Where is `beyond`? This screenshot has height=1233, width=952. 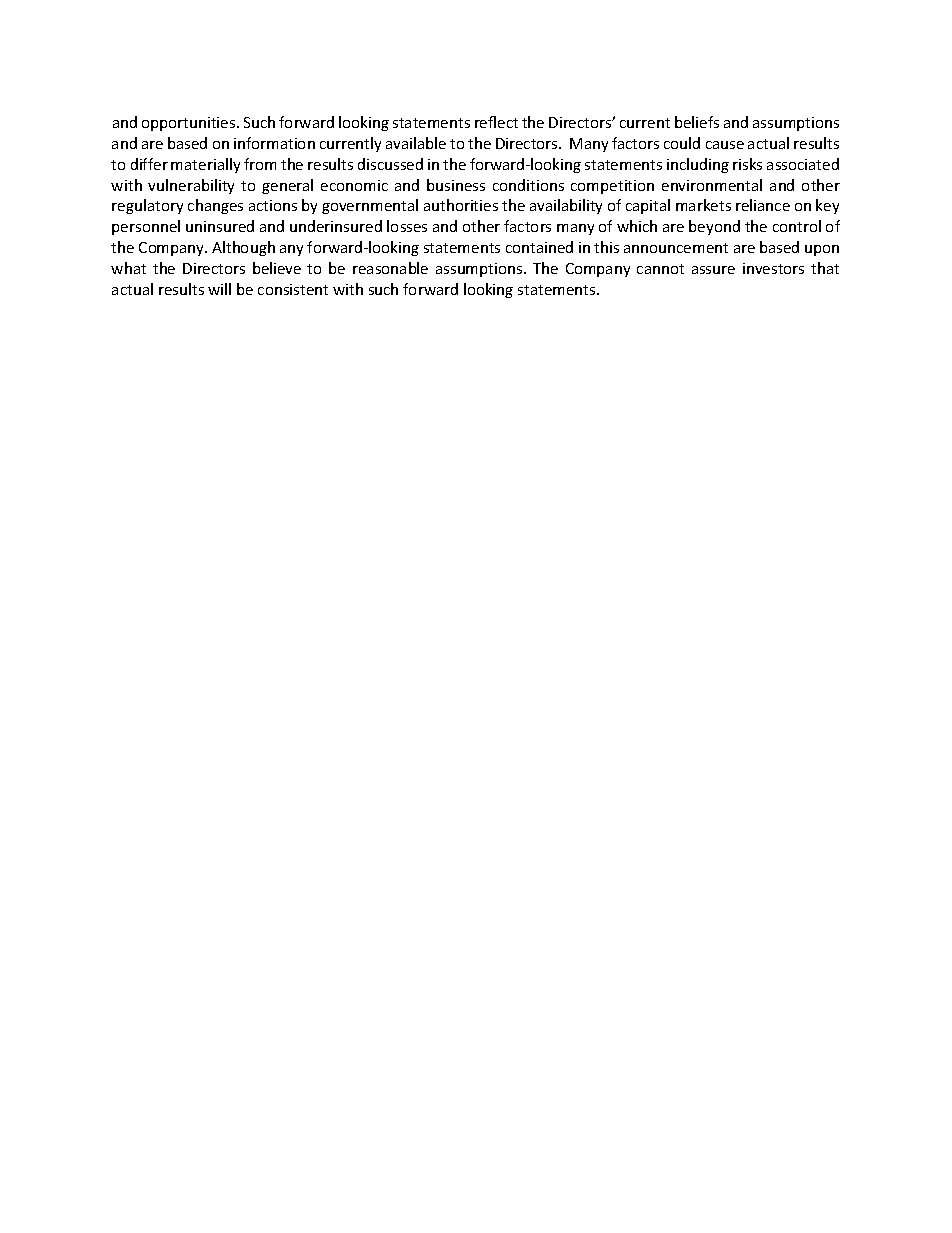
beyond is located at coordinates (714, 227).
